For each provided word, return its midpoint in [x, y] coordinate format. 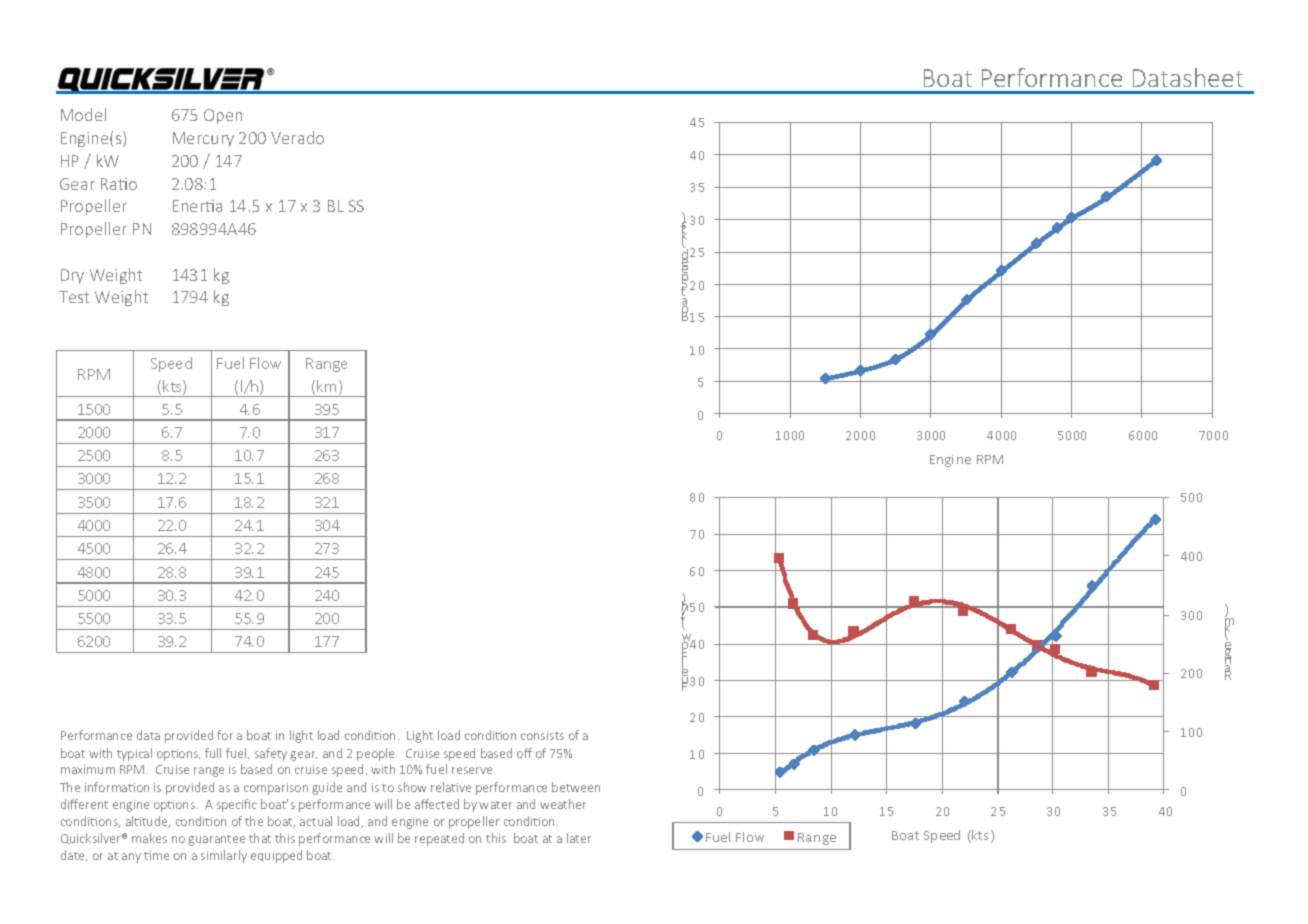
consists [542, 735]
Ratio [119, 184]
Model [83, 114]
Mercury [203, 139]
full [213, 753]
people [377, 754]
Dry [72, 276]
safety [271, 754]
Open [223, 116]
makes [149, 838]
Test [74, 297]
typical [134, 754]
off [524, 753]
